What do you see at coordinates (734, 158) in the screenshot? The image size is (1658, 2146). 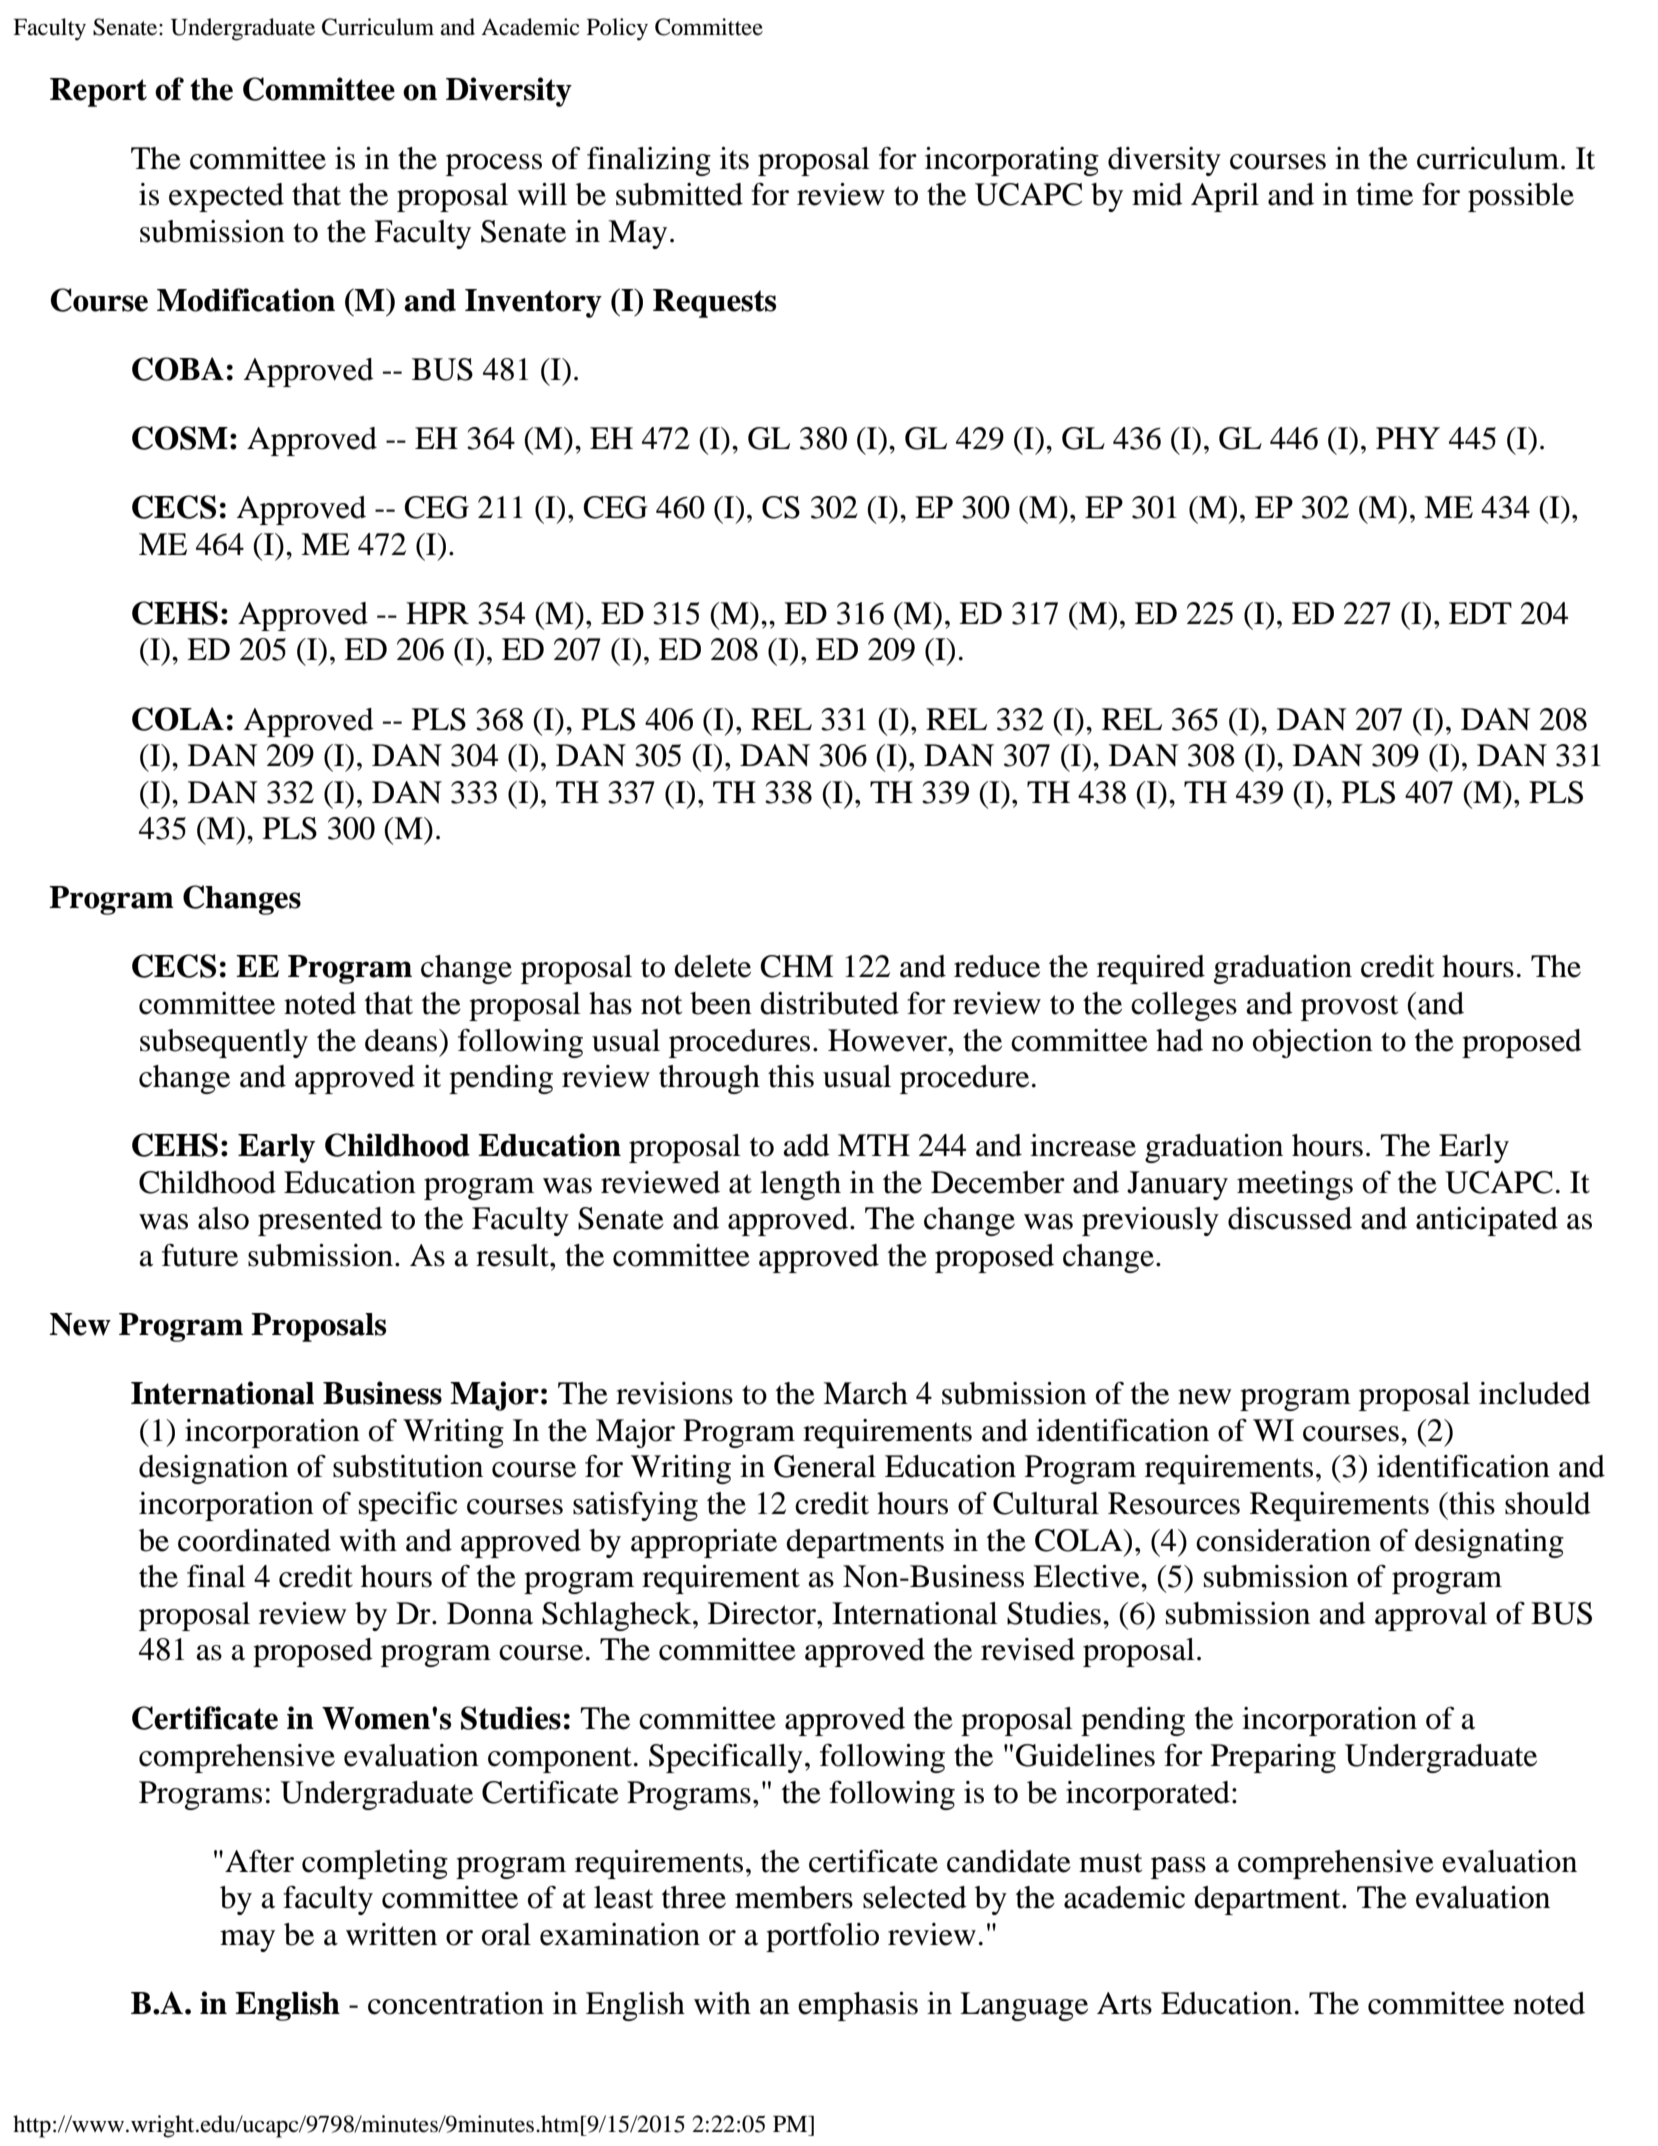 I see `its` at bounding box center [734, 158].
